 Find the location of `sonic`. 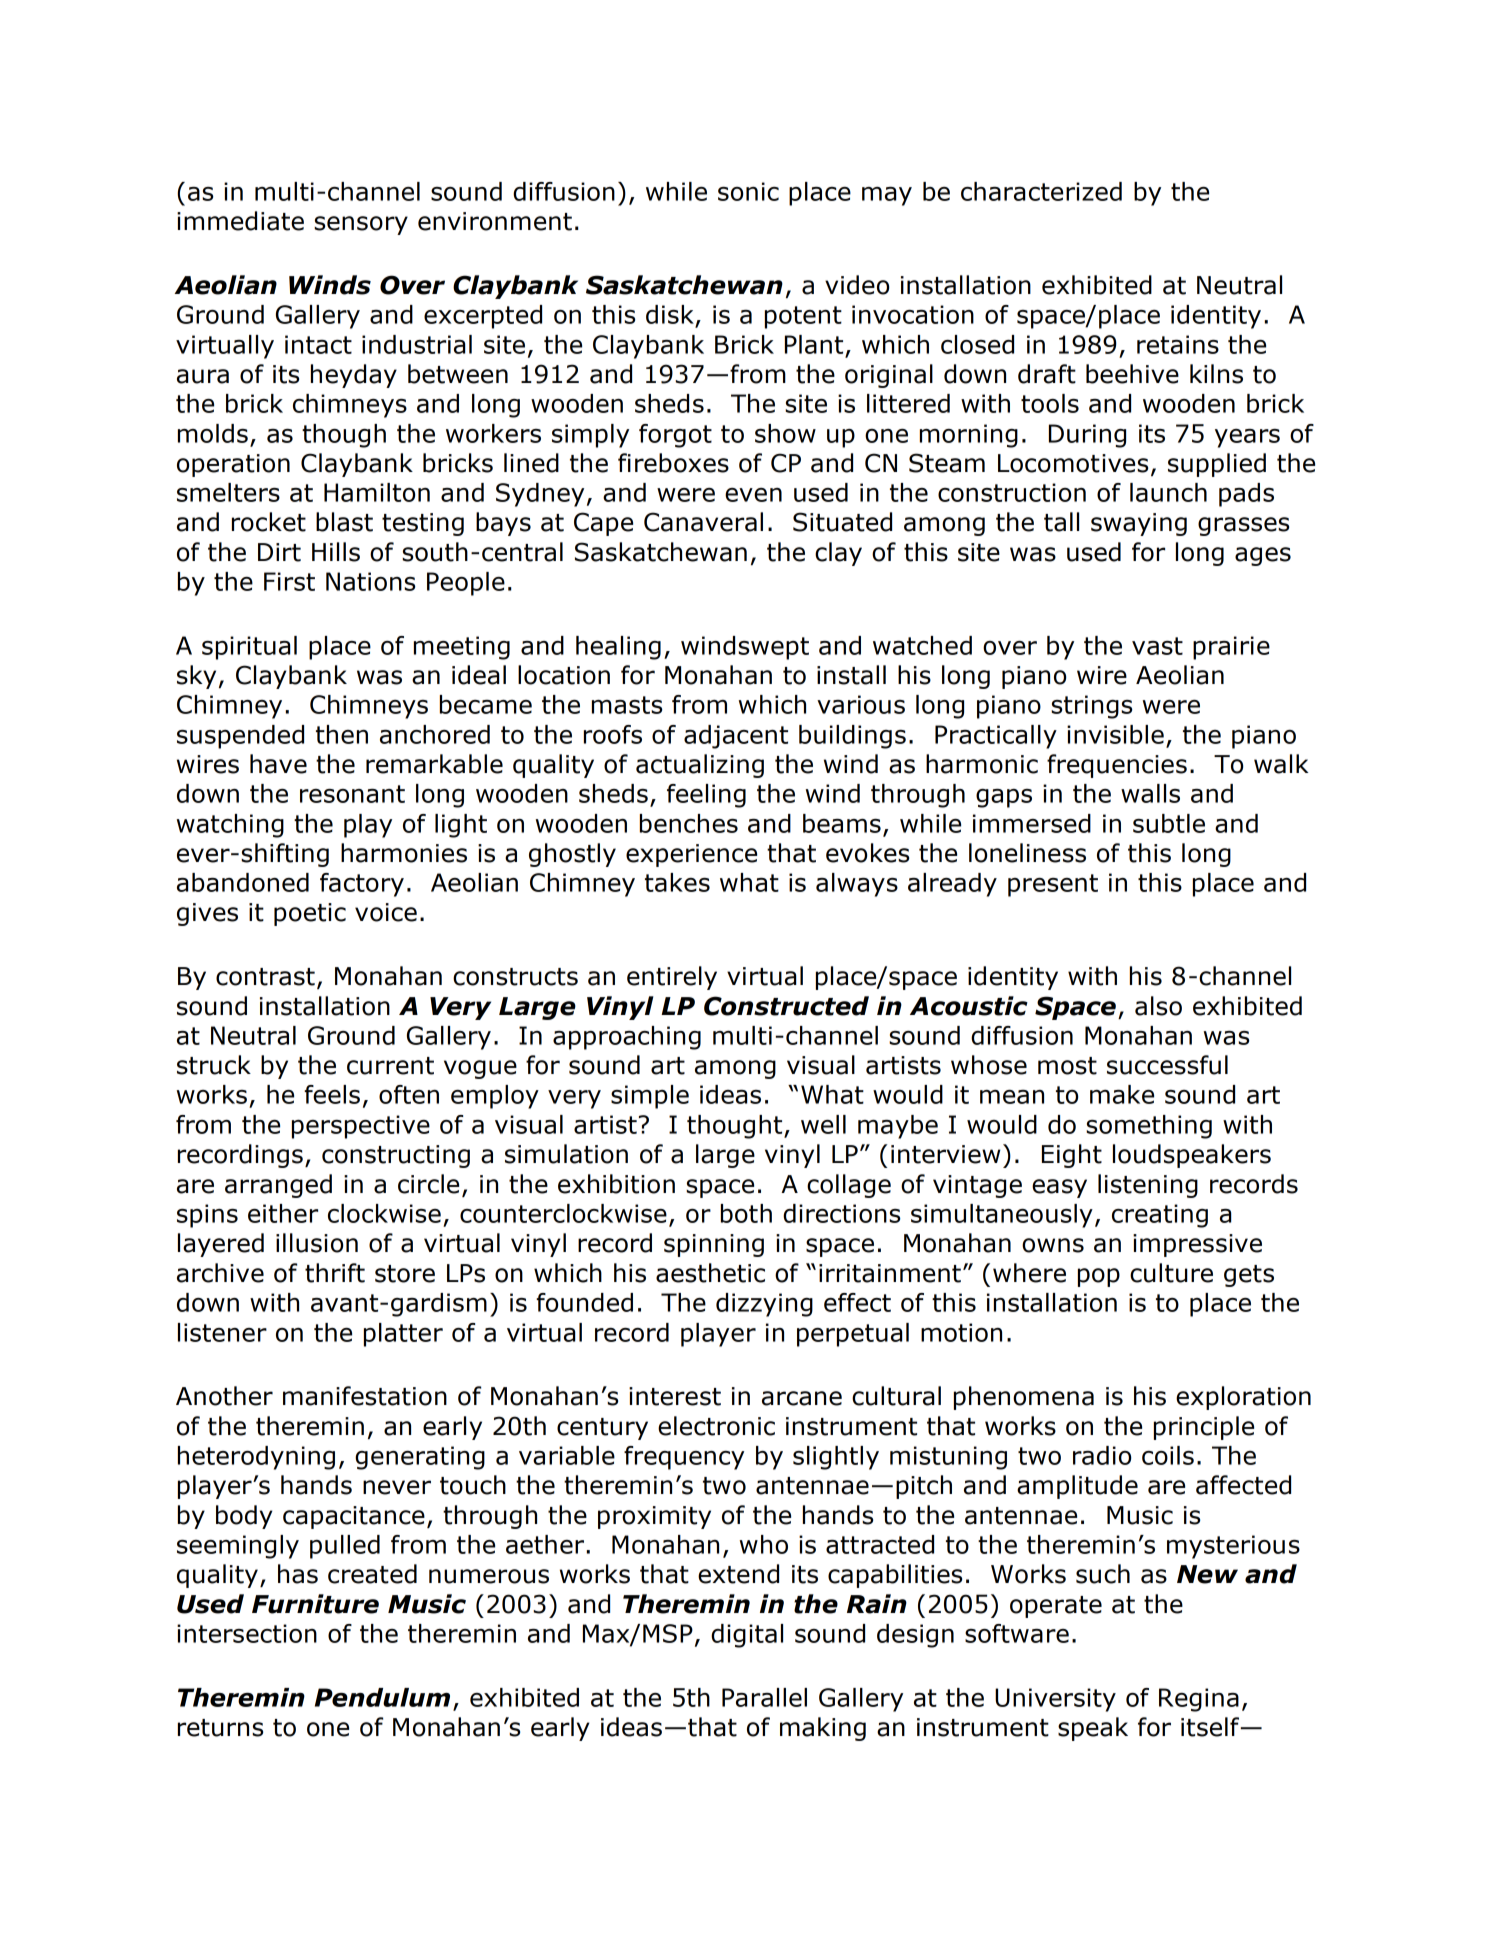

sonic is located at coordinates (748, 191).
